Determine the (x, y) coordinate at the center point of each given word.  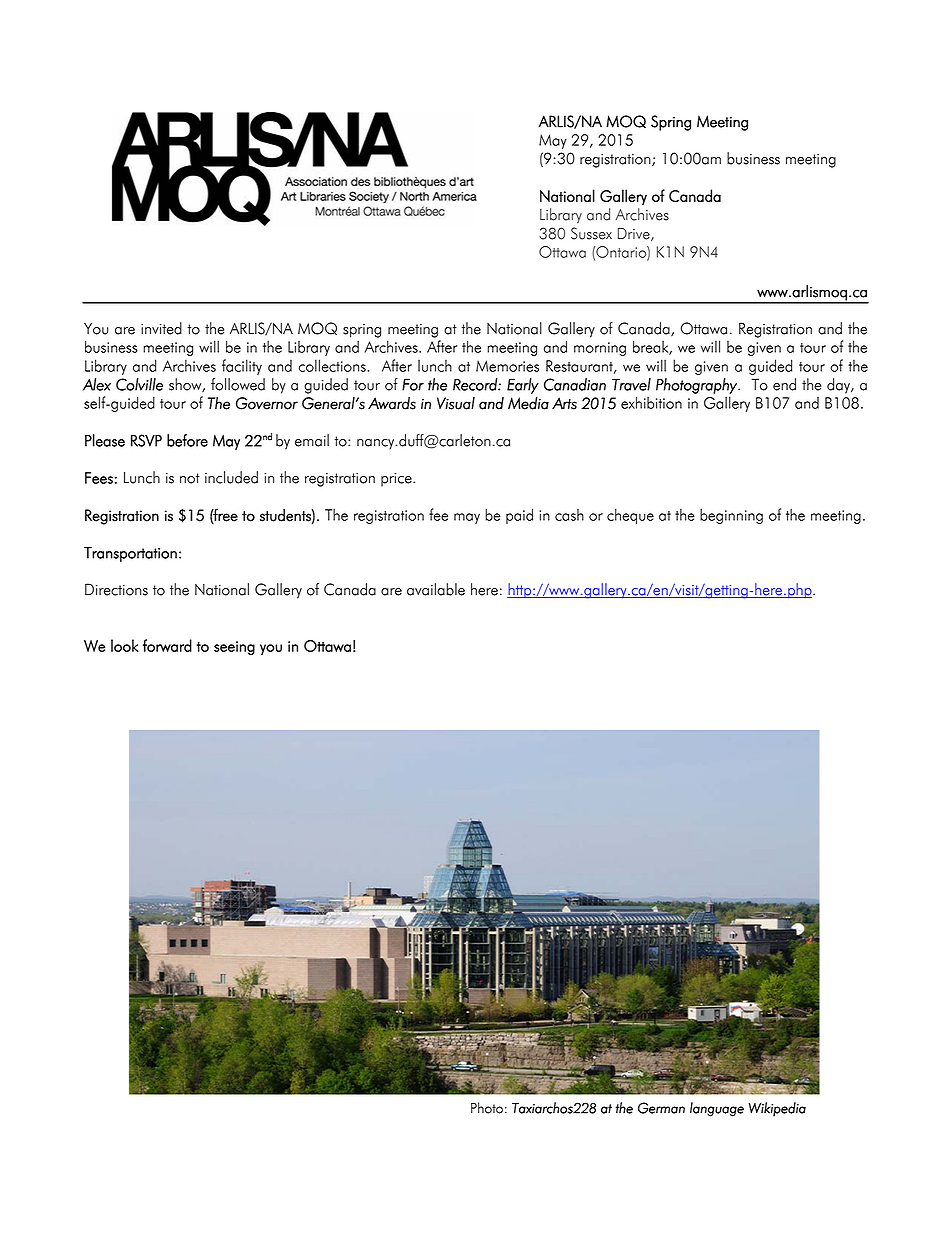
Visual (456, 403)
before (187, 440)
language (717, 1109)
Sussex (591, 233)
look (125, 645)
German (661, 1108)
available (436, 589)
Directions (116, 589)
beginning (731, 516)
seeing (234, 648)
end (784, 384)
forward (167, 645)
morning (600, 349)
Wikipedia (777, 1109)
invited (161, 328)
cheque (630, 516)
